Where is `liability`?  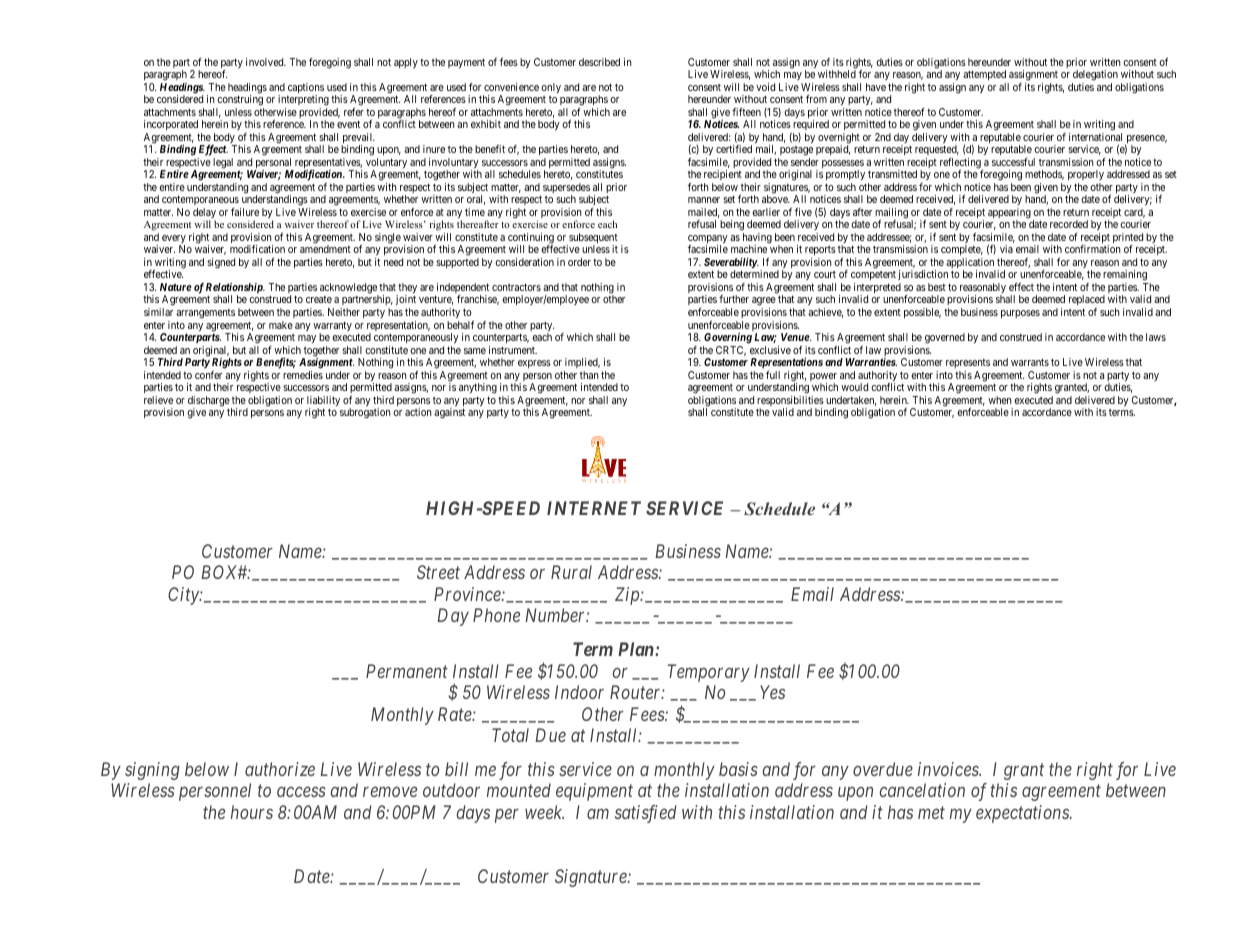 liability is located at coordinates (323, 402).
